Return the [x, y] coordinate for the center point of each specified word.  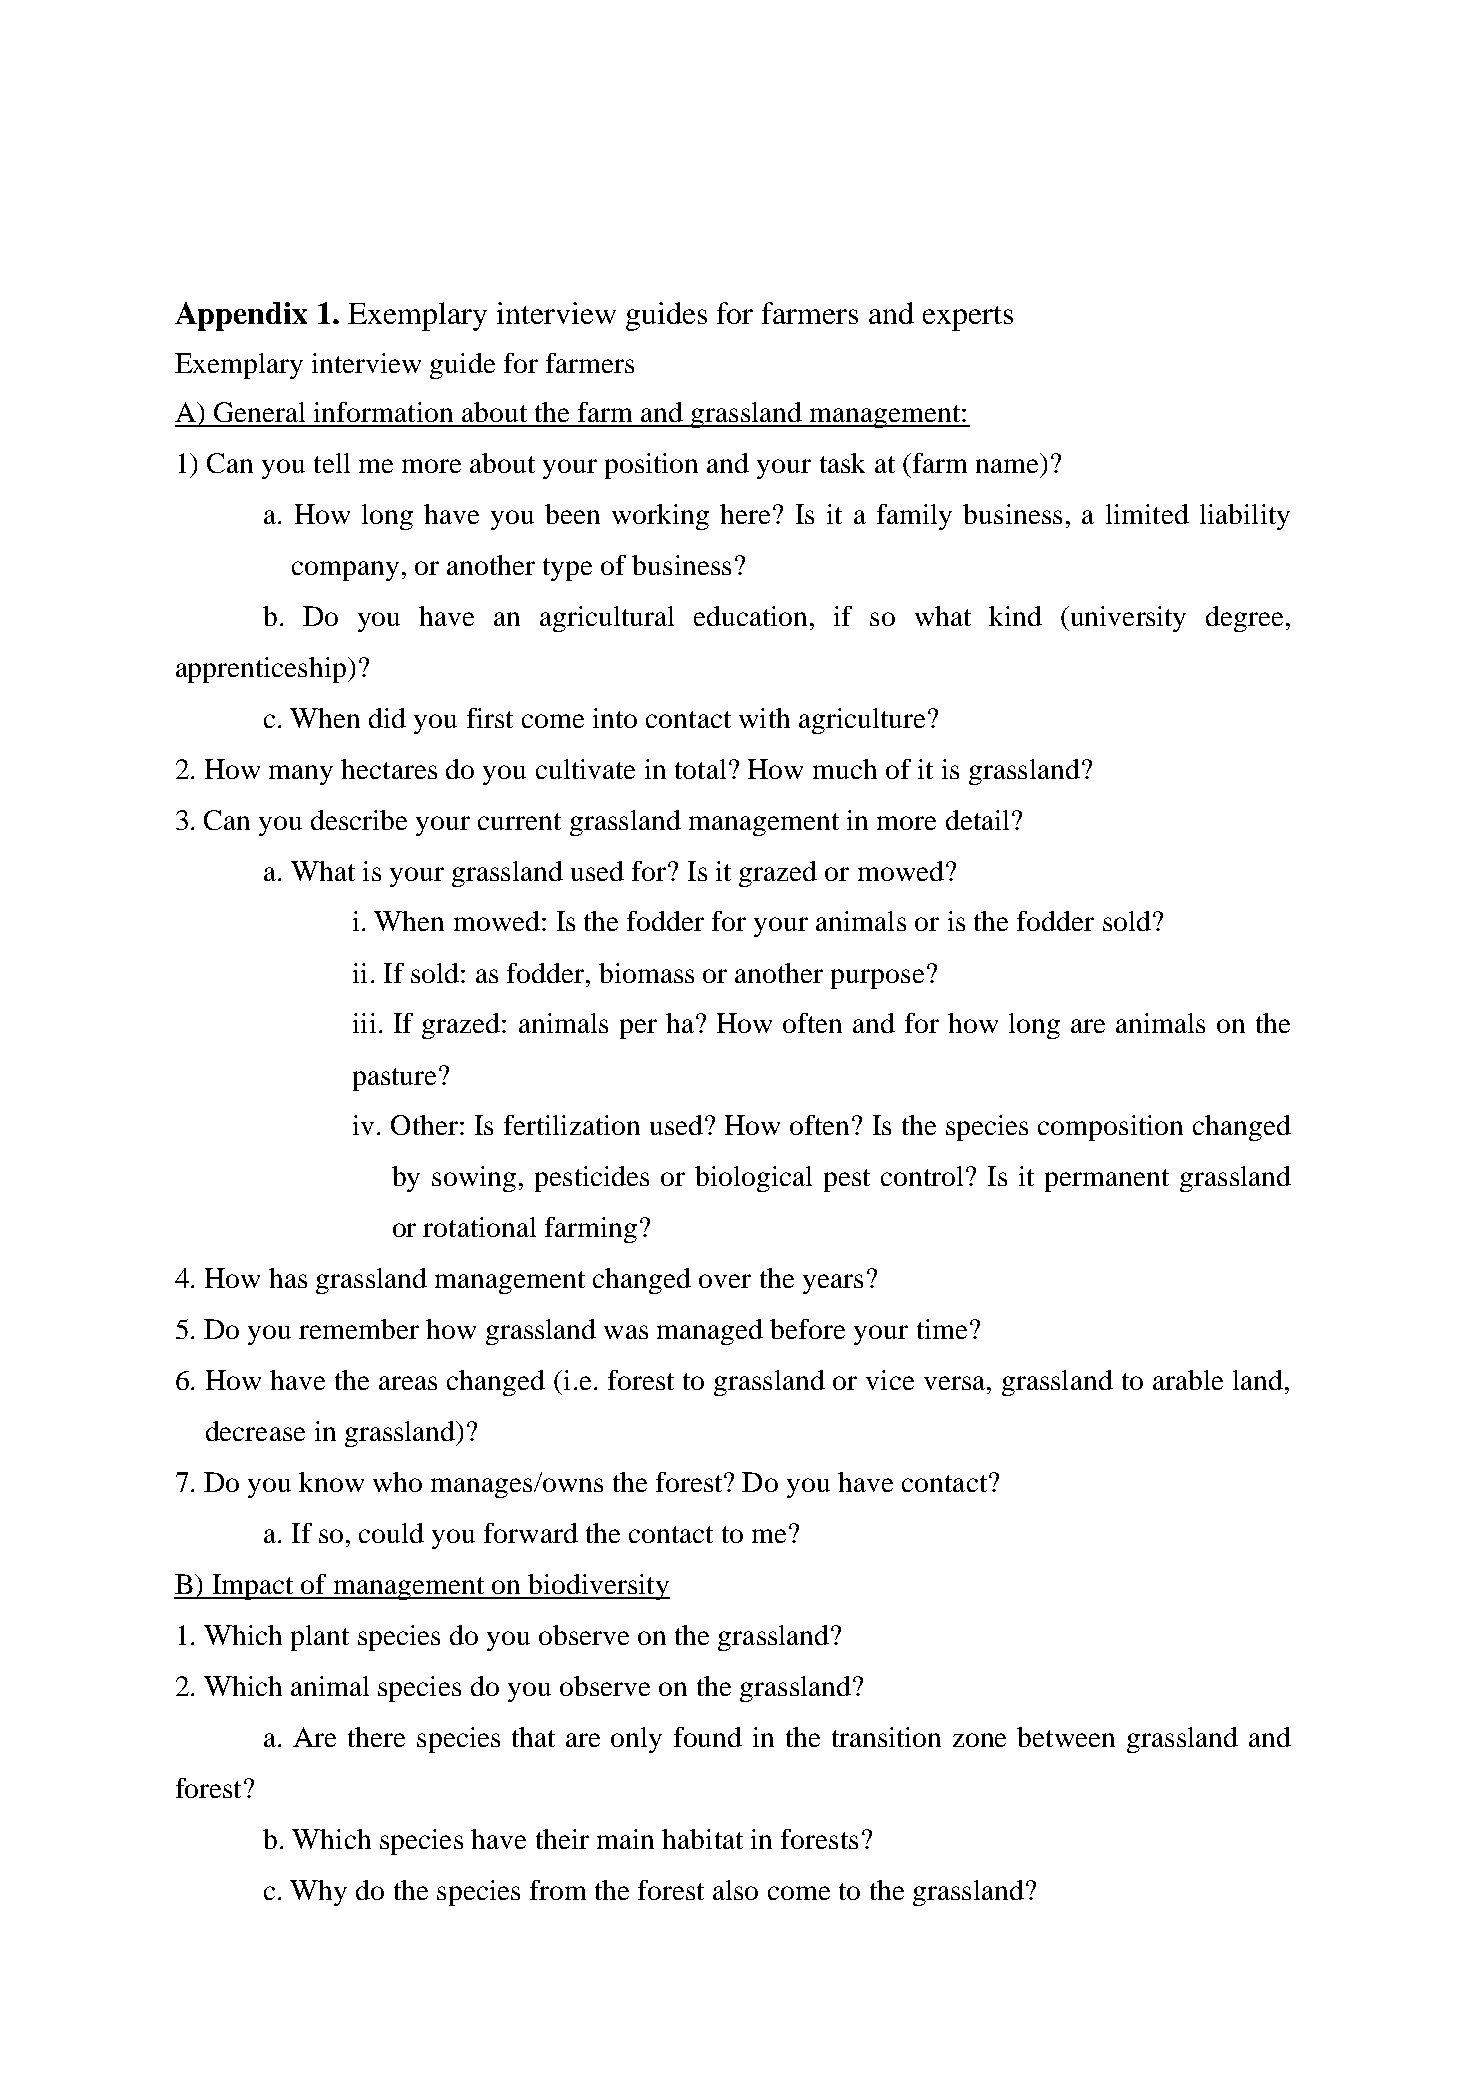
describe [359, 820]
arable [1188, 1380]
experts [968, 318]
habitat [702, 1839]
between [1066, 1737]
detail [977, 820]
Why [318, 1893]
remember [359, 1329]
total [700, 769]
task [842, 463]
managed [710, 1332]
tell [332, 463]
